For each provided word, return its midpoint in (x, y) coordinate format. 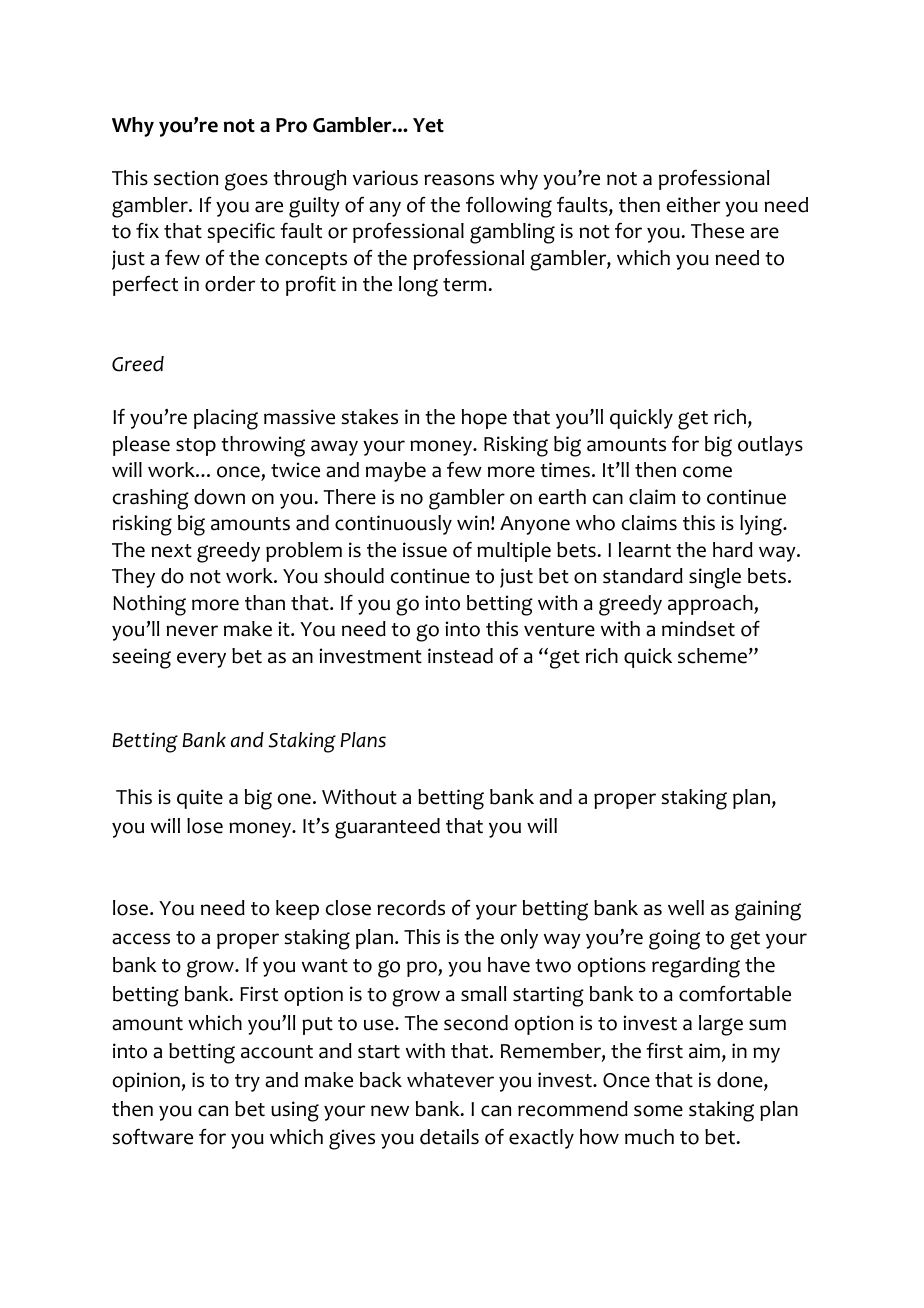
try (247, 1083)
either (693, 205)
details (449, 1137)
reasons (459, 180)
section (186, 178)
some (658, 1111)
